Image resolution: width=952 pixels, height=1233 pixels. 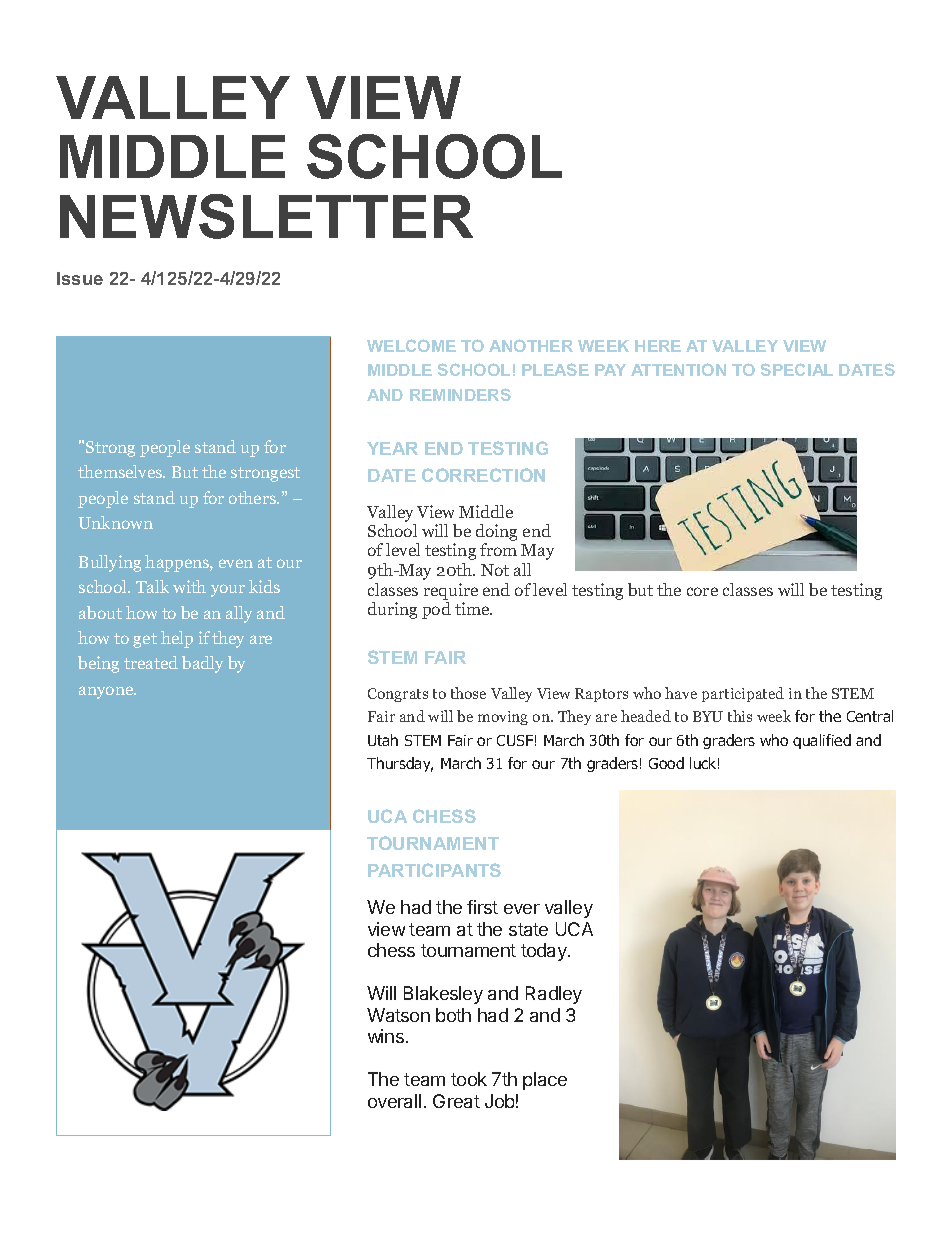 I want to click on those, so click(x=468, y=693).
